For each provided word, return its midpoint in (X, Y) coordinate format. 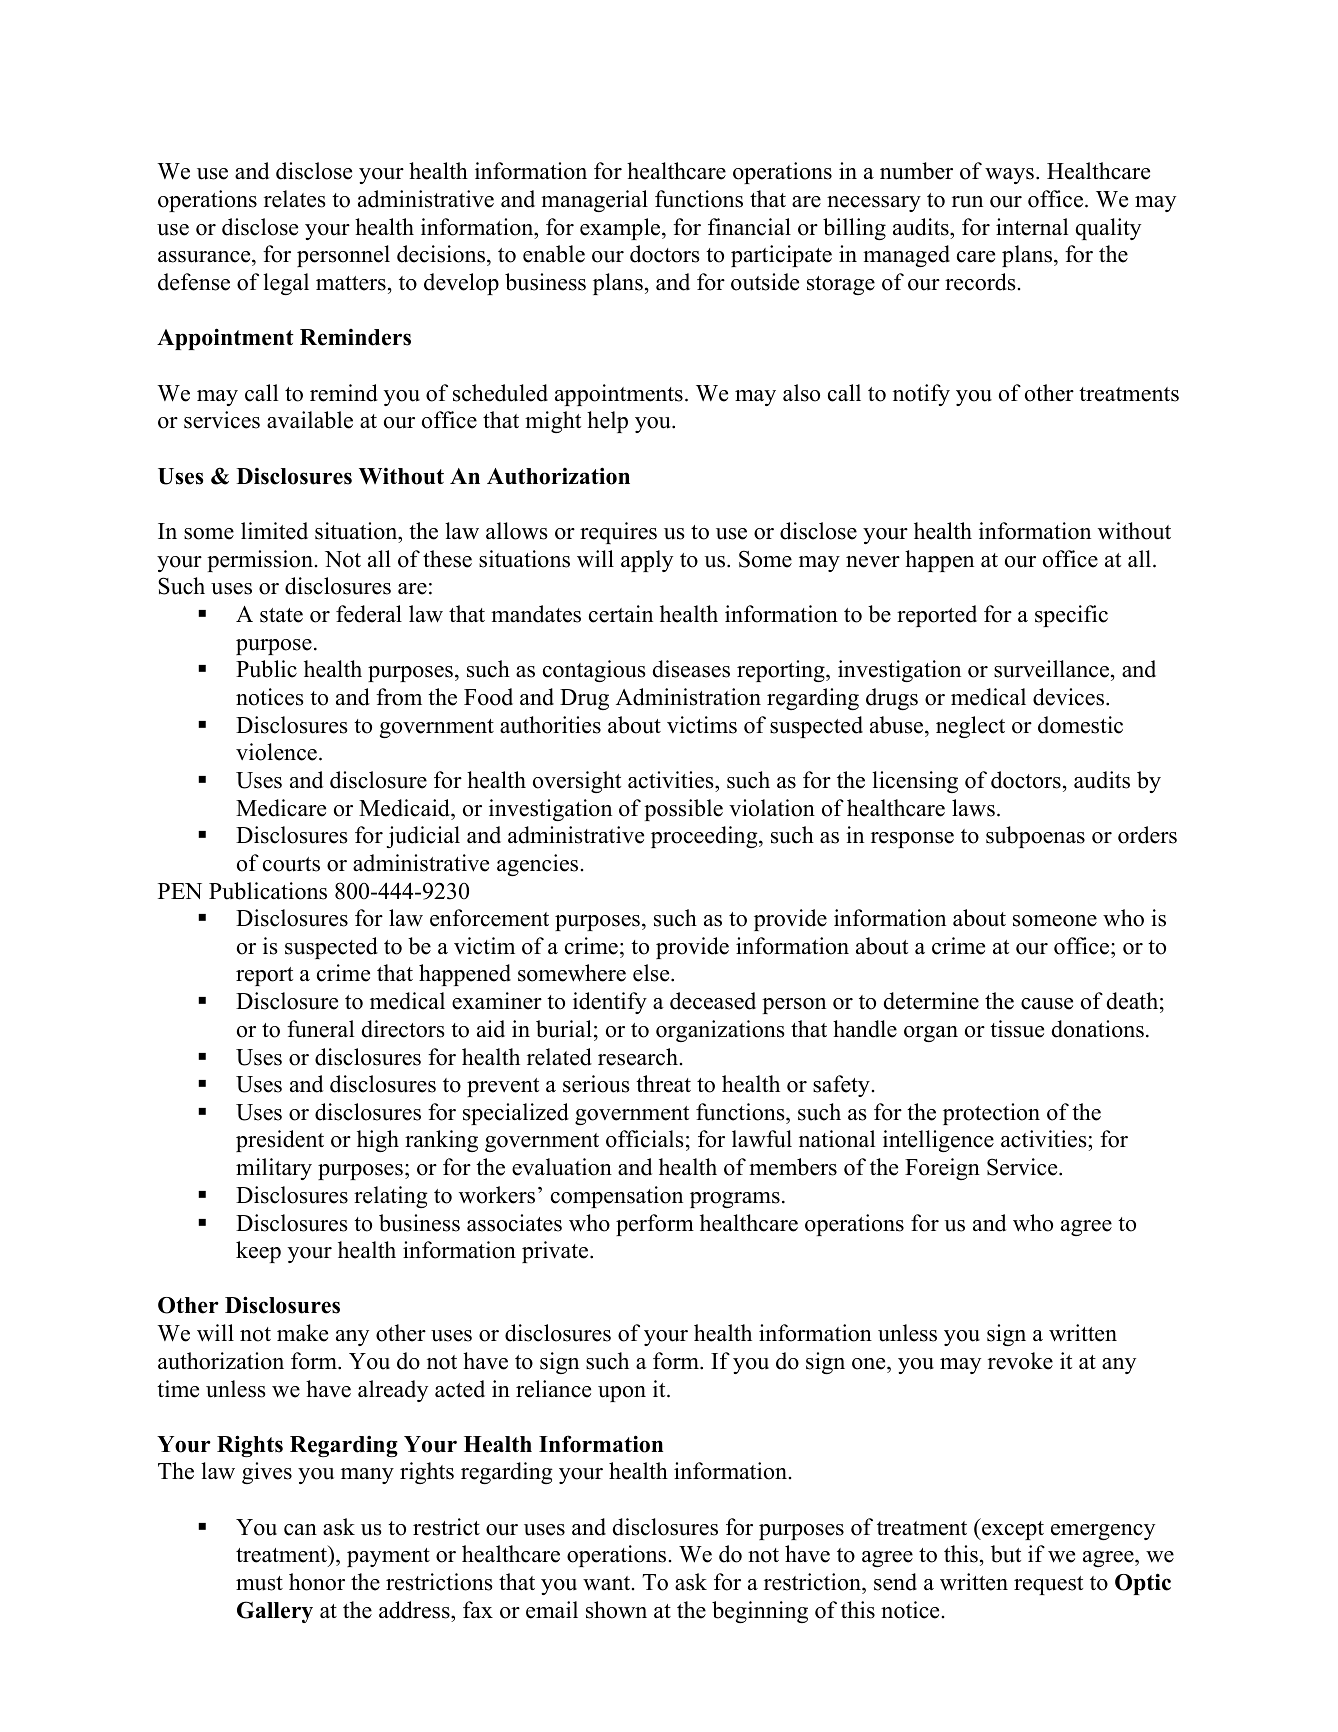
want (608, 1583)
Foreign (942, 1169)
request (1048, 1585)
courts (291, 864)
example (621, 229)
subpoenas (1035, 837)
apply (647, 561)
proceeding (705, 837)
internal (1032, 227)
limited (274, 531)
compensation (617, 1197)
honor (317, 1582)
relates (295, 199)
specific (1071, 616)
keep (258, 1252)
